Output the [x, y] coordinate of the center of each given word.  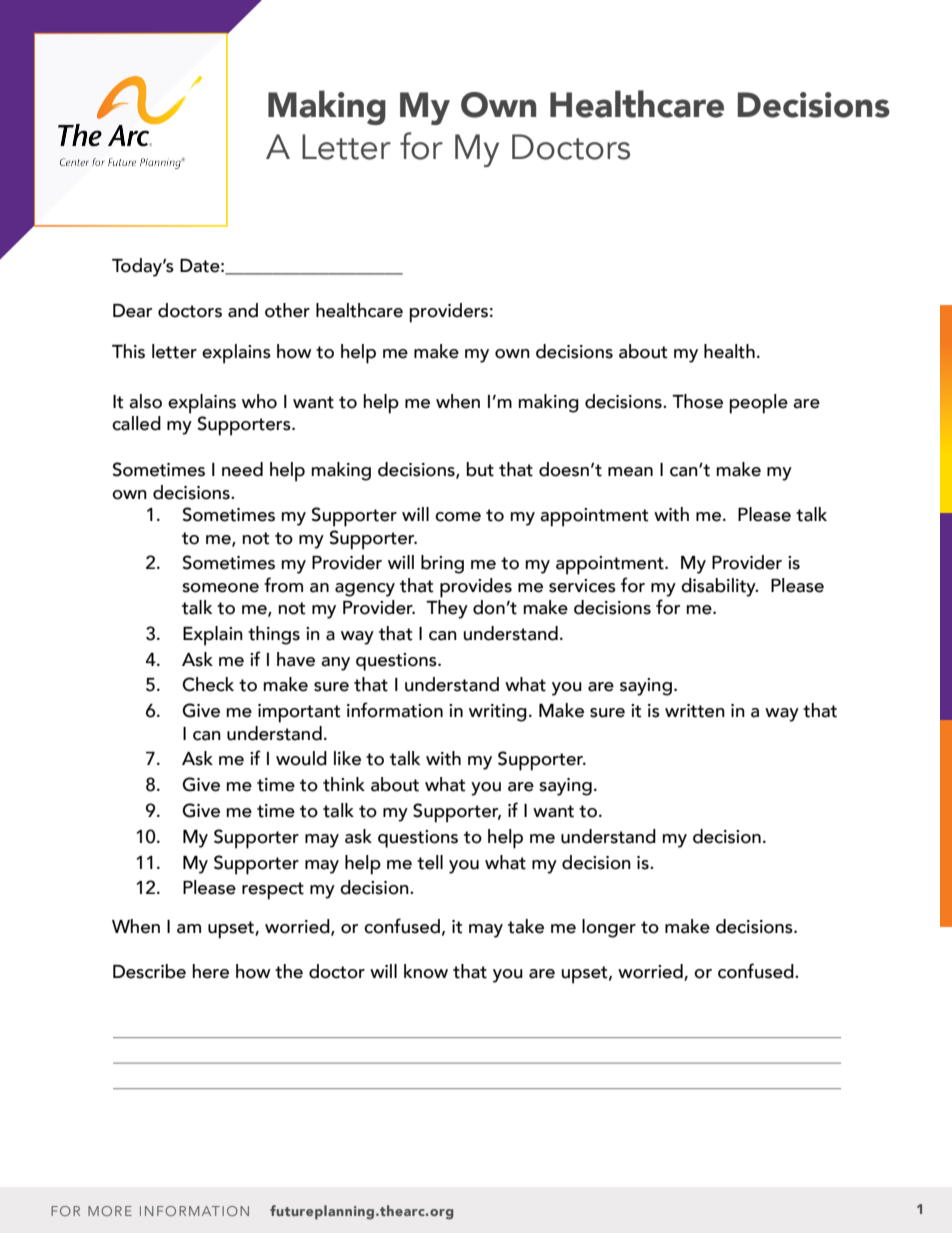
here [210, 971]
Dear [132, 311]
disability [719, 587]
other [287, 310]
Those [697, 401]
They [447, 609]
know [426, 971]
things [274, 635]
